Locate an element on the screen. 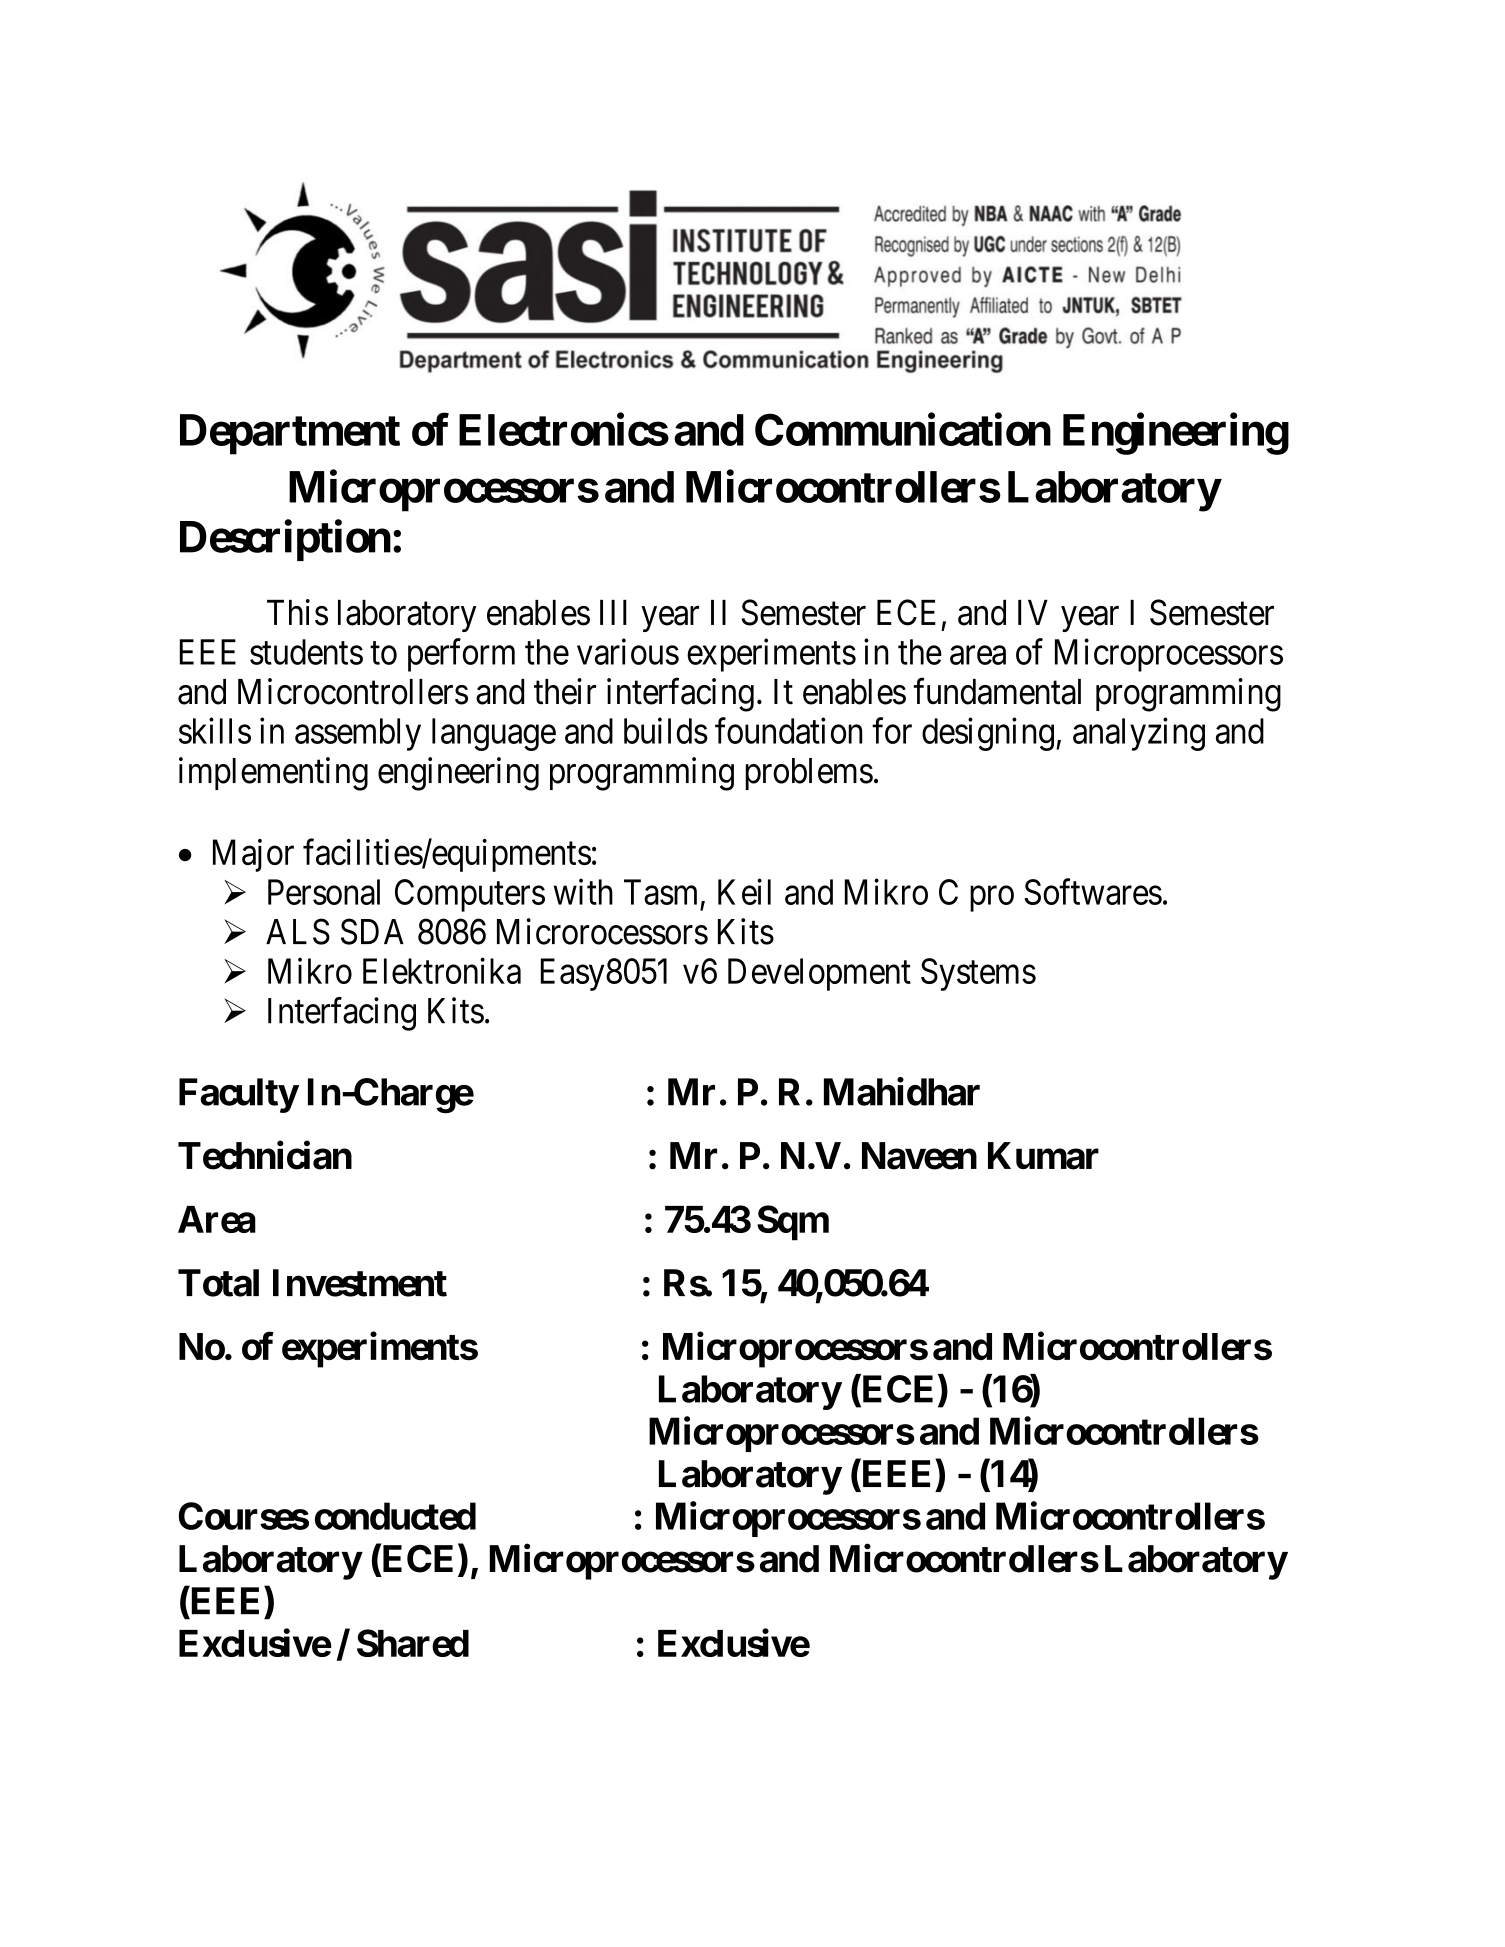 This screenshot has height=1947, width=1505. Development is located at coordinates (819, 974).
